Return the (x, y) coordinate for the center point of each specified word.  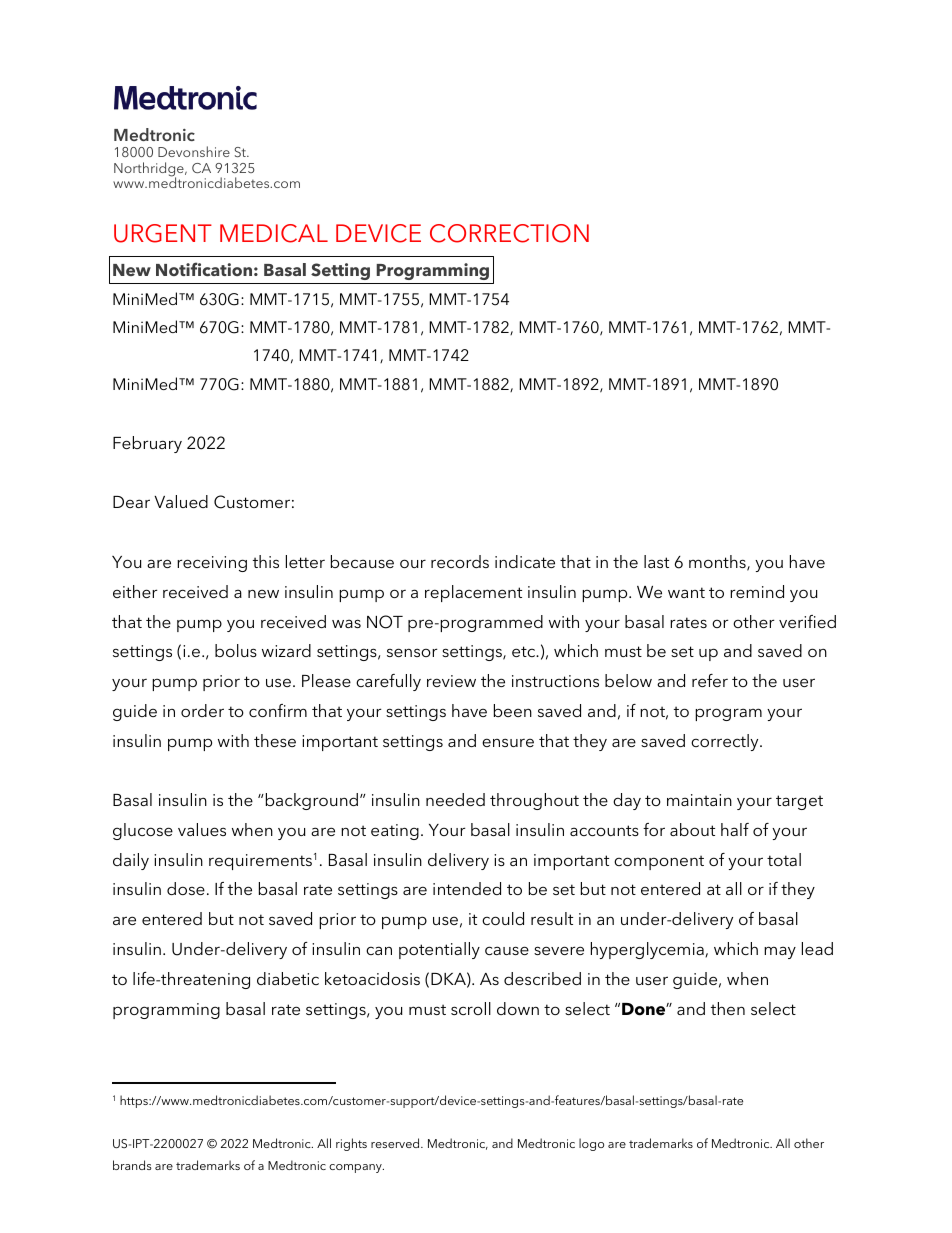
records (460, 561)
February (147, 444)
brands (132, 1165)
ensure (508, 742)
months (718, 563)
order (202, 710)
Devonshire (194, 151)
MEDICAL (274, 233)
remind (757, 591)
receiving (212, 564)
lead (817, 948)
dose (186, 888)
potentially (439, 950)
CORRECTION (509, 233)
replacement (473, 593)
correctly (726, 742)
